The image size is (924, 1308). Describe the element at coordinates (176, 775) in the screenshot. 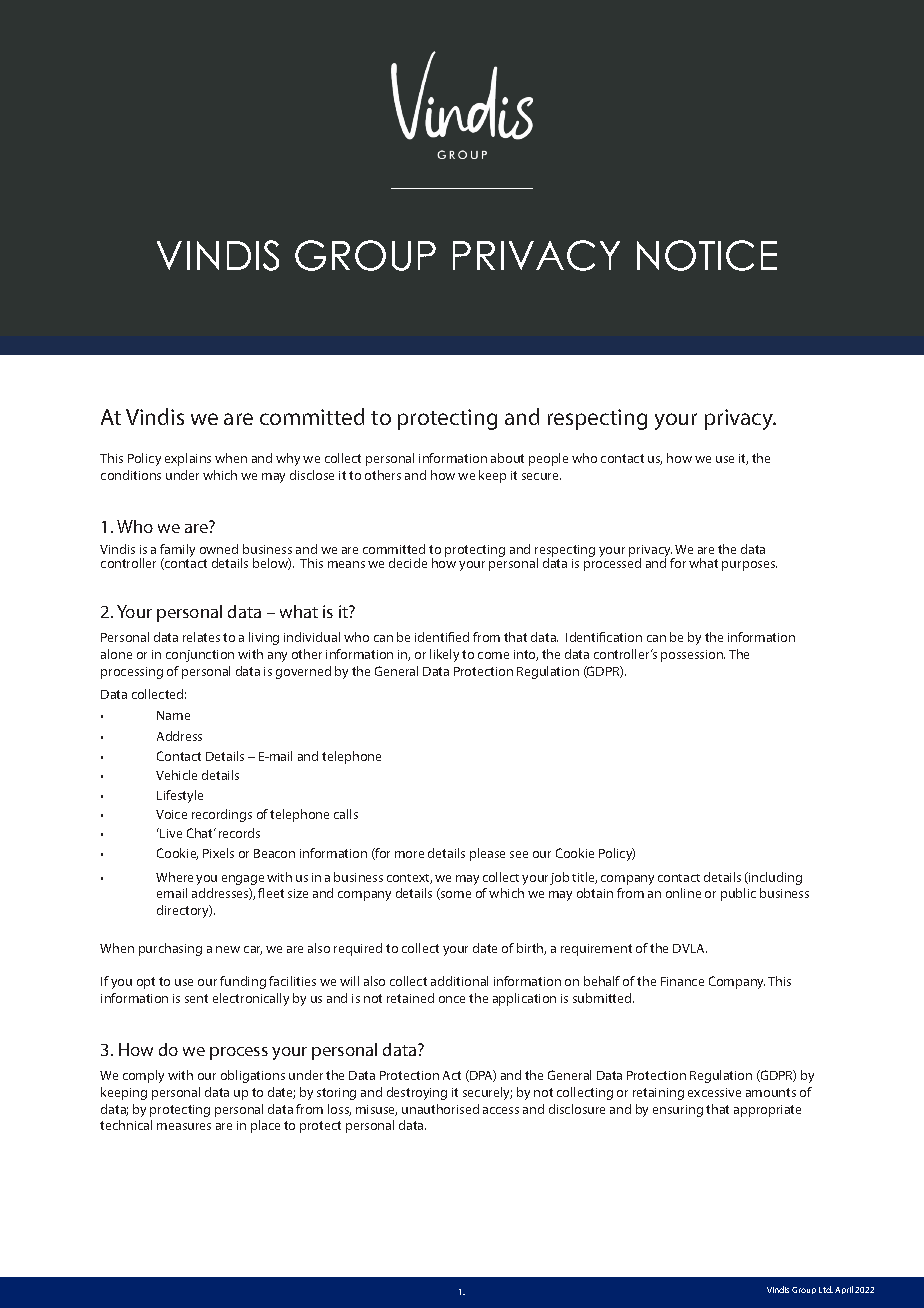

I see `Vehicle` at that location.
